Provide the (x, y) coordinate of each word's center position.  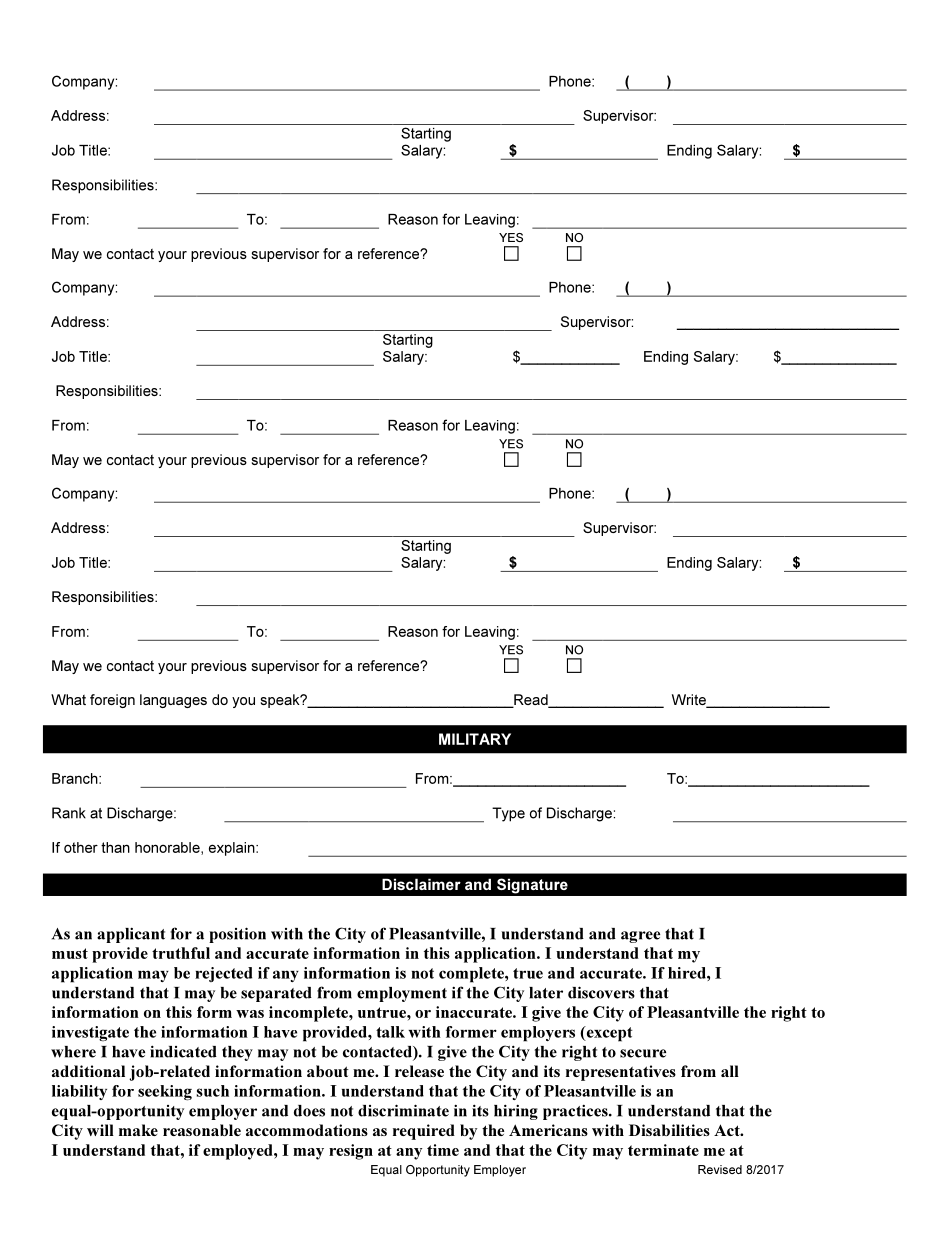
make (138, 1130)
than (115, 847)
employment (402, 994)
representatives (621, 1073)
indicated (183, 1051)
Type (508, 814)
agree (640, 937)
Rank (69, 813)
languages (173, 701)
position (237, 935)
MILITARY (475, 739)
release (419, 1071)
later (546, 993)
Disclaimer (421, 884)
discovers (601, 992)
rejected (223, 974)
